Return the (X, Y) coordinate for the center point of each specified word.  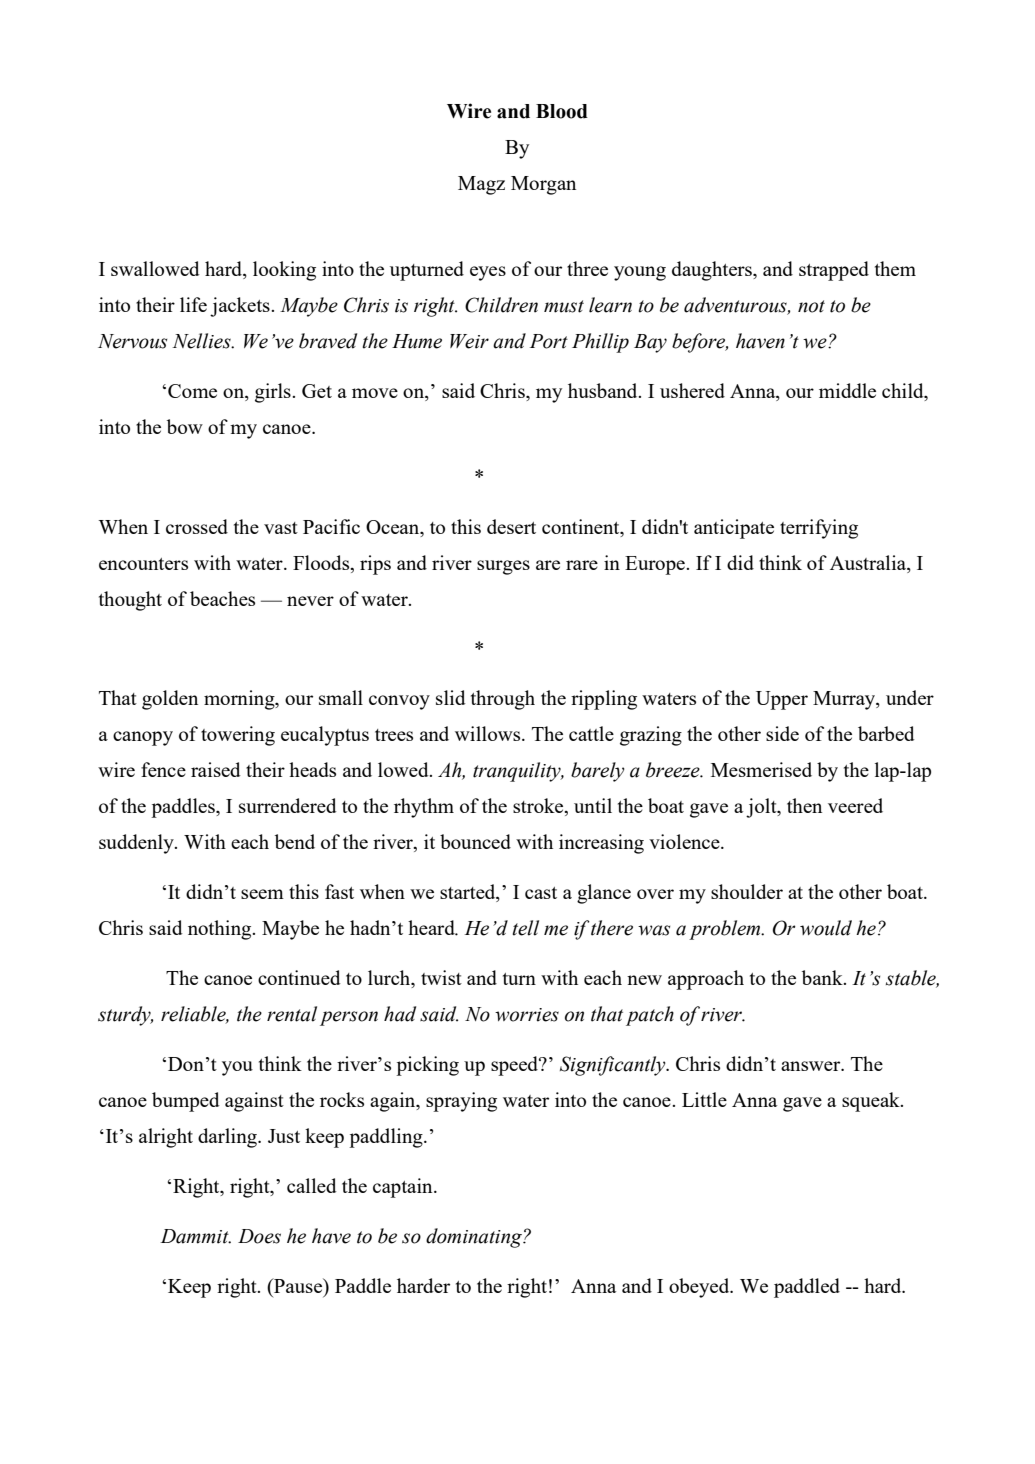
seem (262, 894)
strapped (834, 271)
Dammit (195, 1236)
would (826, 928)
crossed (197, 526)
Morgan (543, 185)
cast (541, 893)
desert (511, 526)
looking (284, 271)
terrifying (819, 529)
